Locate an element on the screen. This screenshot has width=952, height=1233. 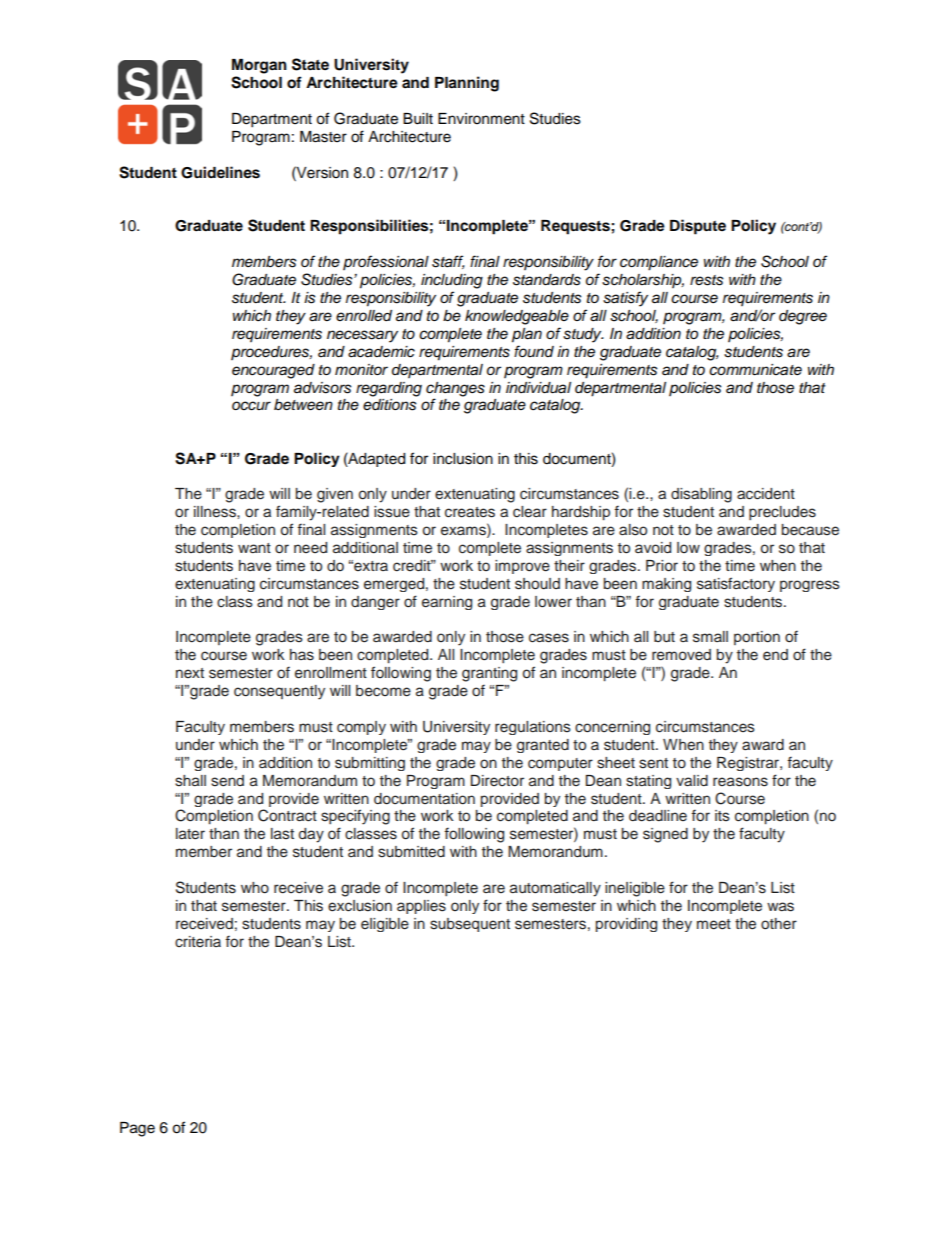
want is located at coordinates (254, 548).
